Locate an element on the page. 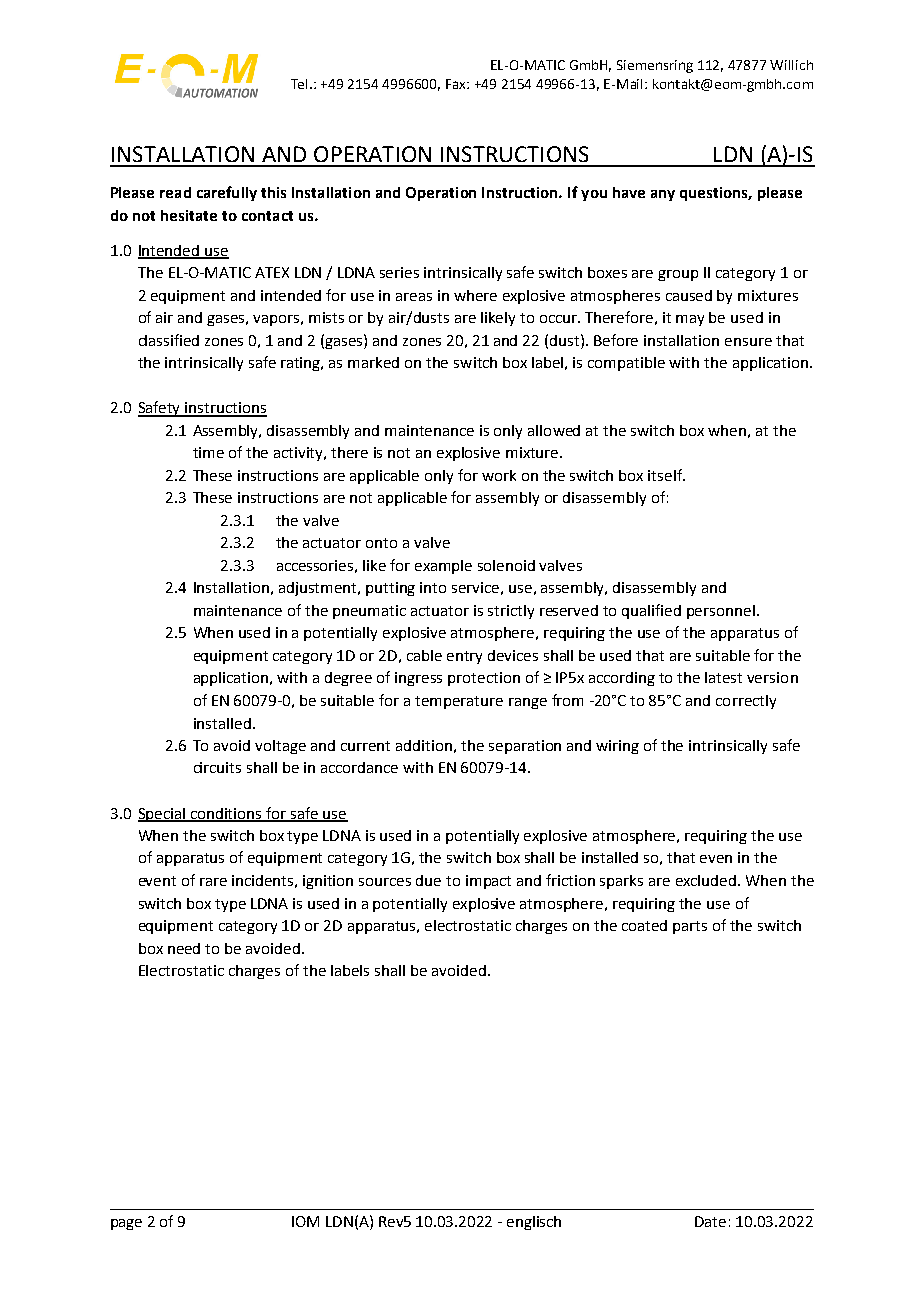 This image has width=924, height=1308. time is located at coordinates (208, 452).
